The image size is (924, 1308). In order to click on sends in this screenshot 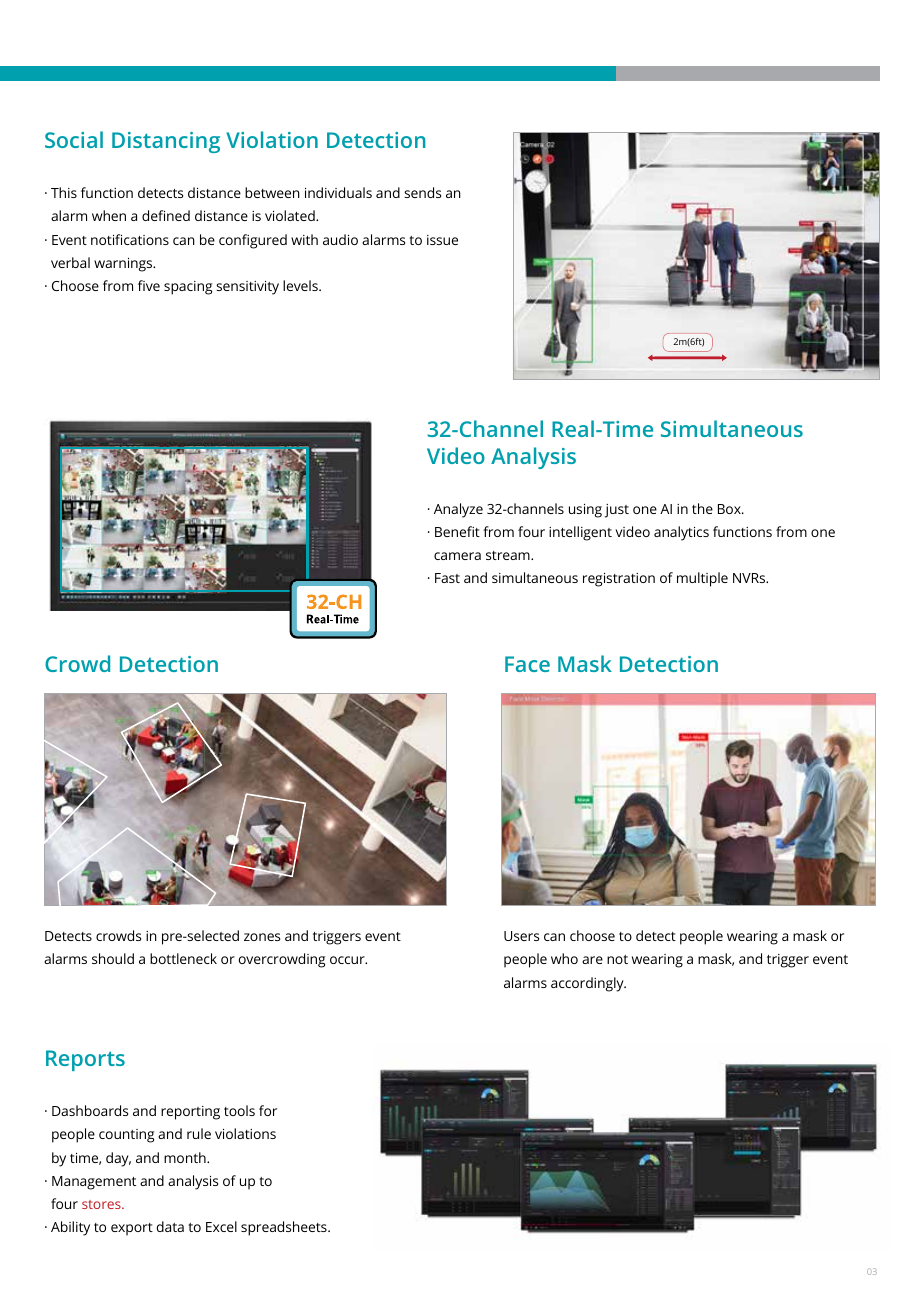, I will do `click(422, 192)`.
